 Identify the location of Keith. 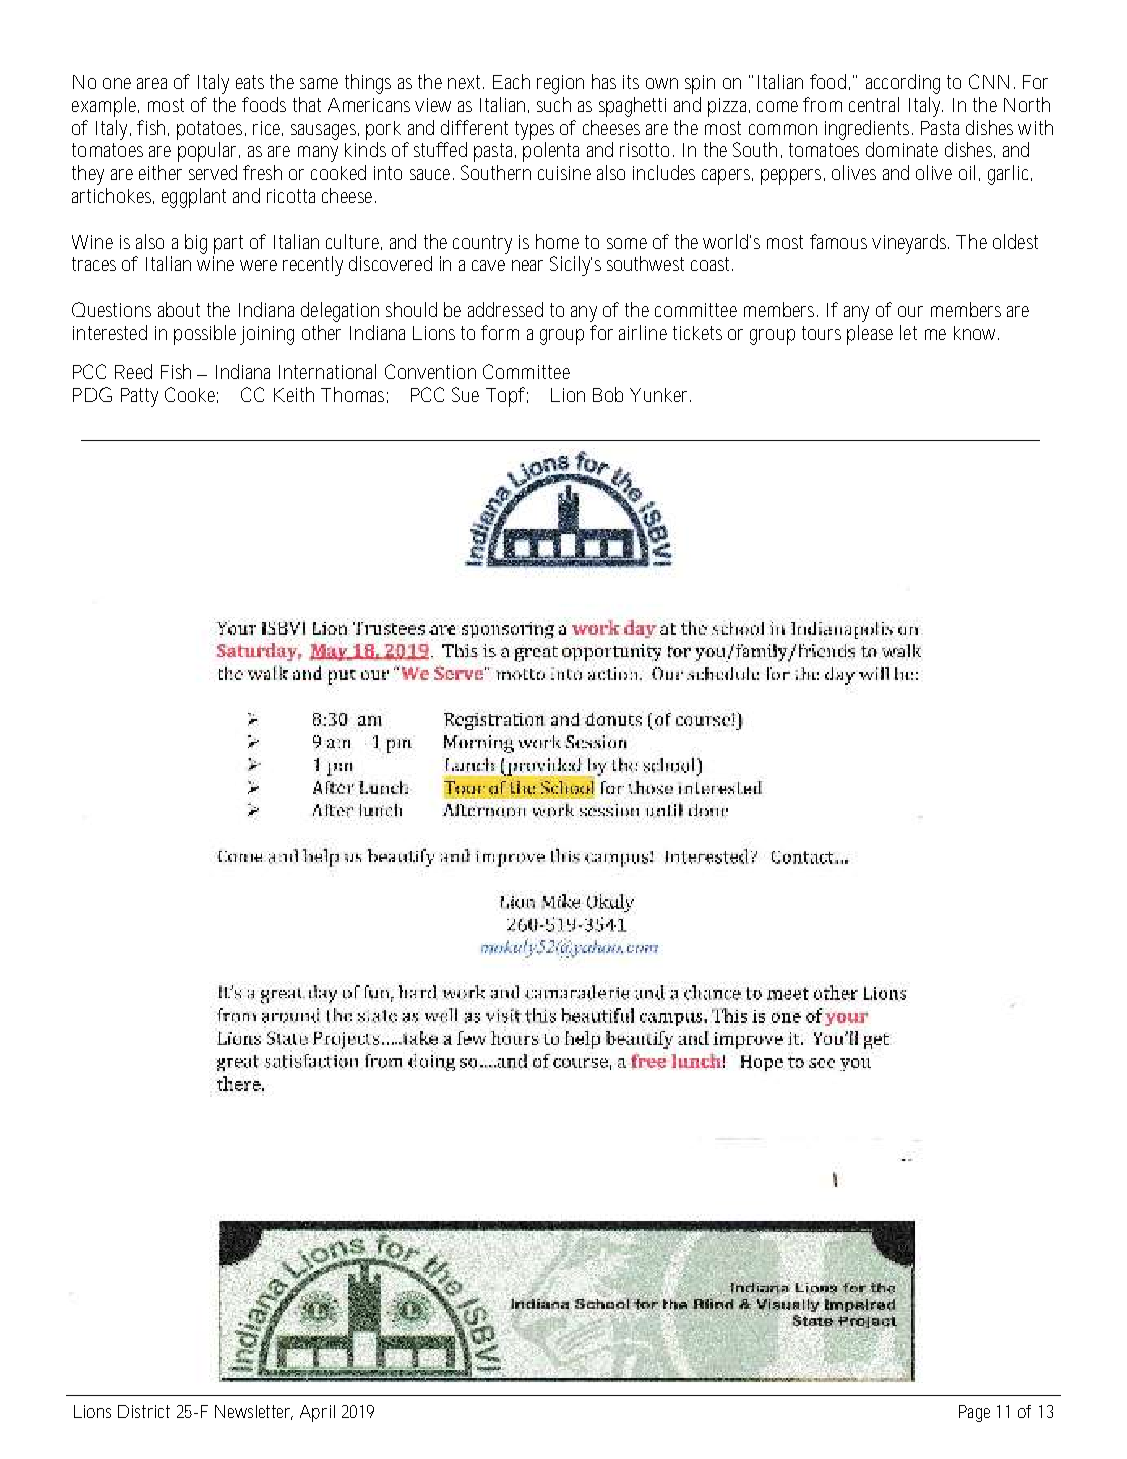
(294, 394).
